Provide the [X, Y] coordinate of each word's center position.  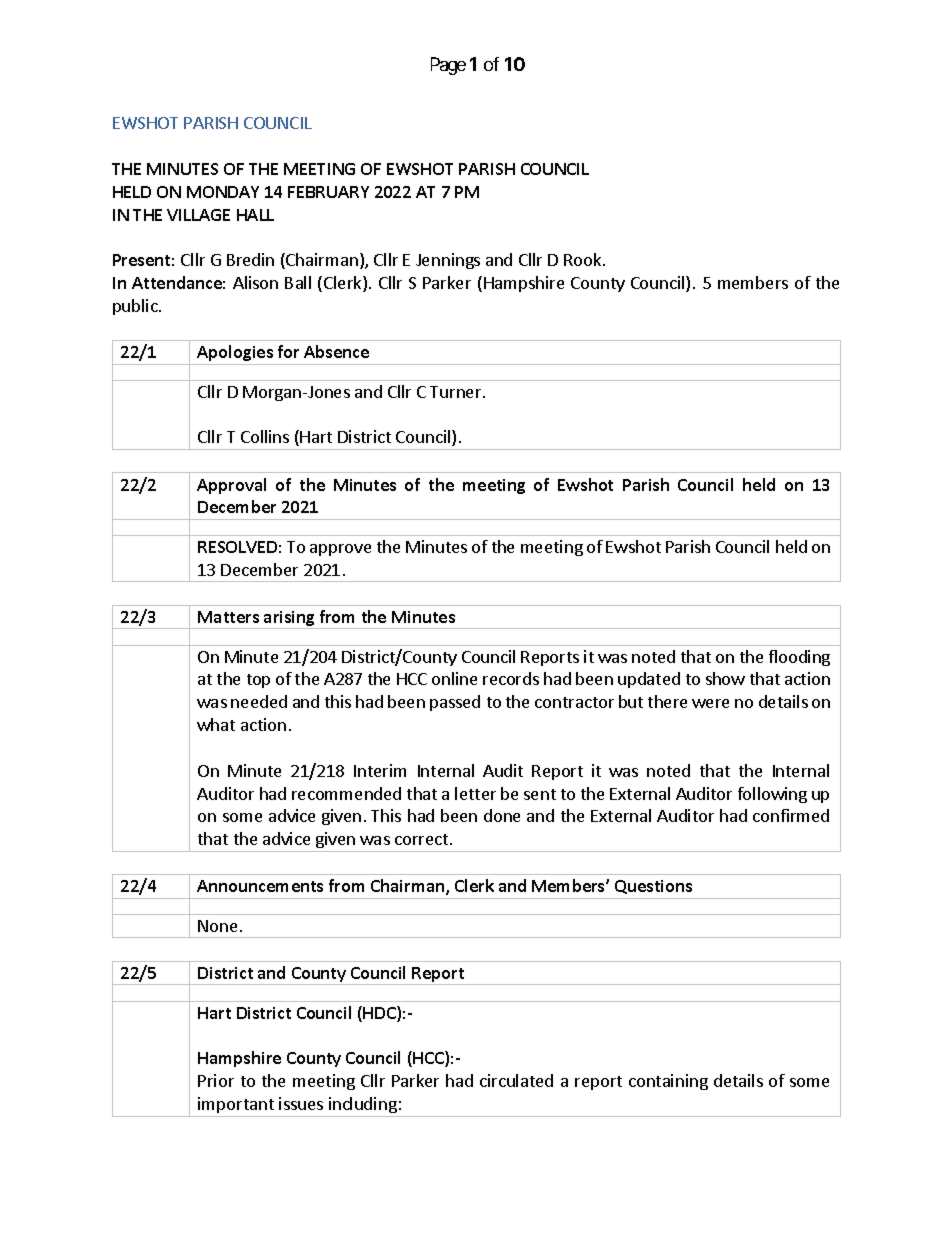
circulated [516, 1080]
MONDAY [223, 192]
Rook [584, 259]
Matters [228, 617]
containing [668, 1082]
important [236, 1105]
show [725, 678]
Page [448, 66]
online [454, 678]
